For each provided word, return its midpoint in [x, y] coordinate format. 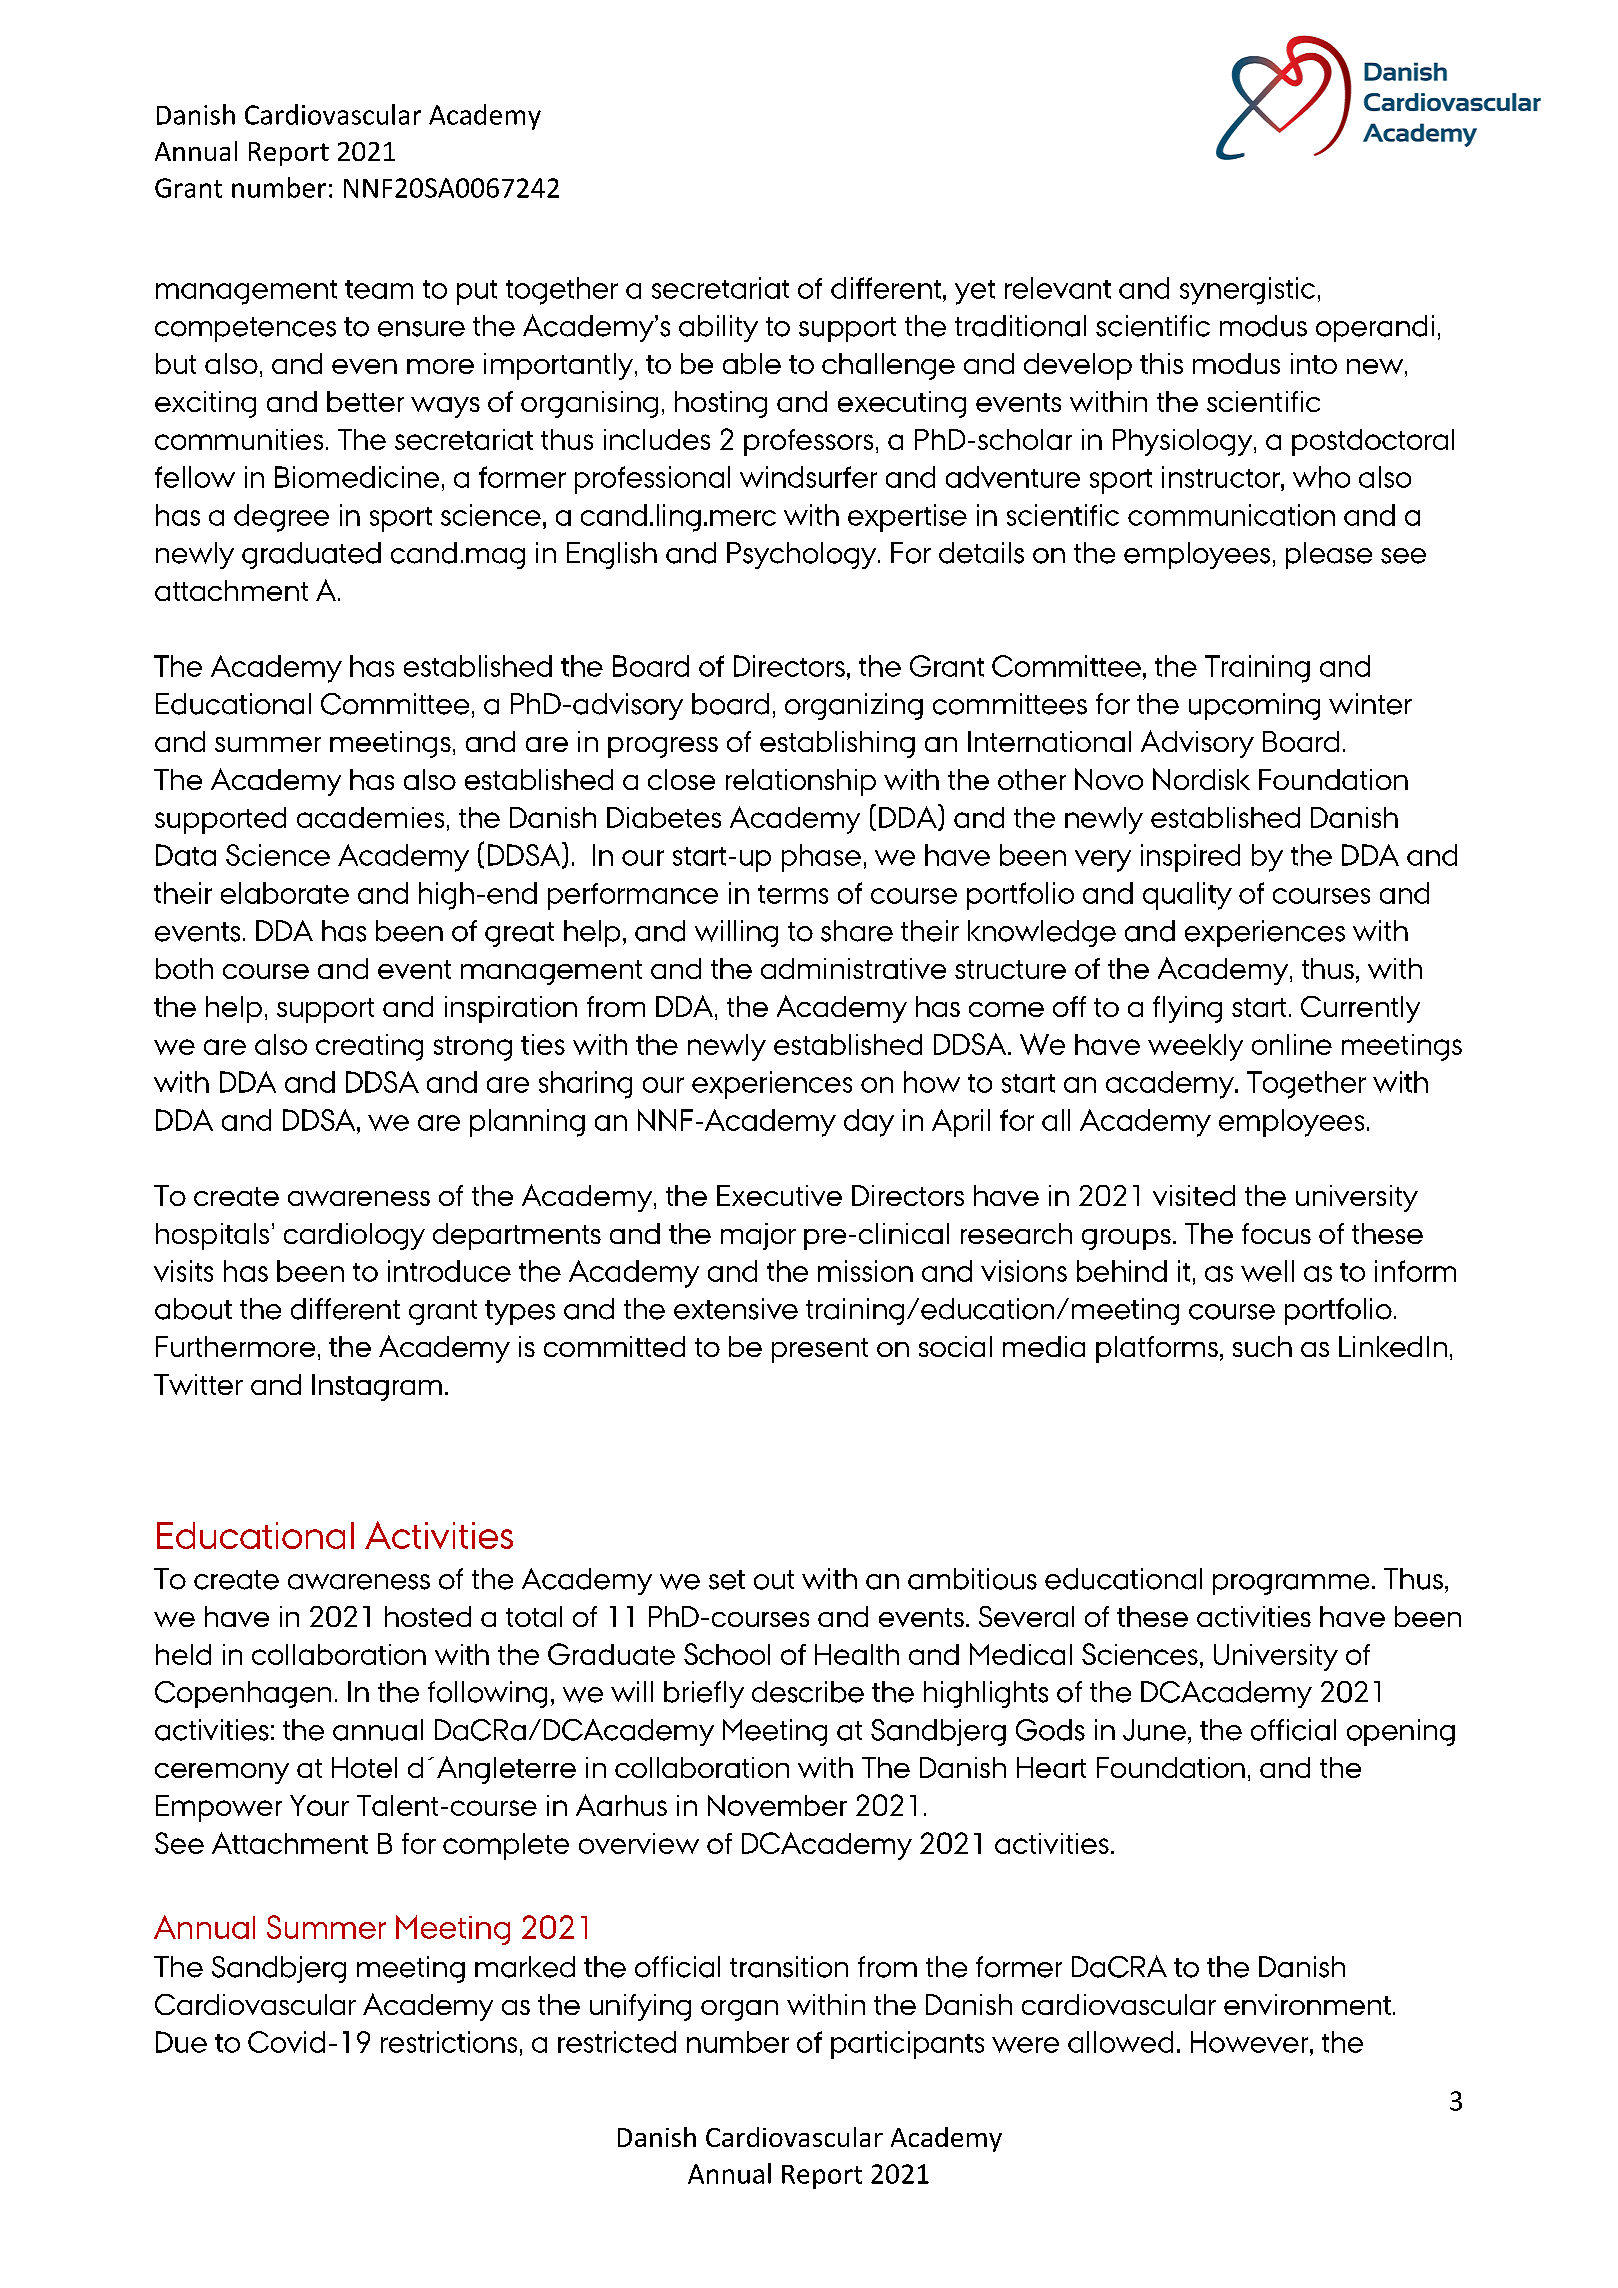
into [1314, 363]
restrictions [449, 2042]
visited [1194, 1195]
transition [789, 1967]
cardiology [354, 1236]
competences [245, 329]
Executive [779, 1195]
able [752, 363]
